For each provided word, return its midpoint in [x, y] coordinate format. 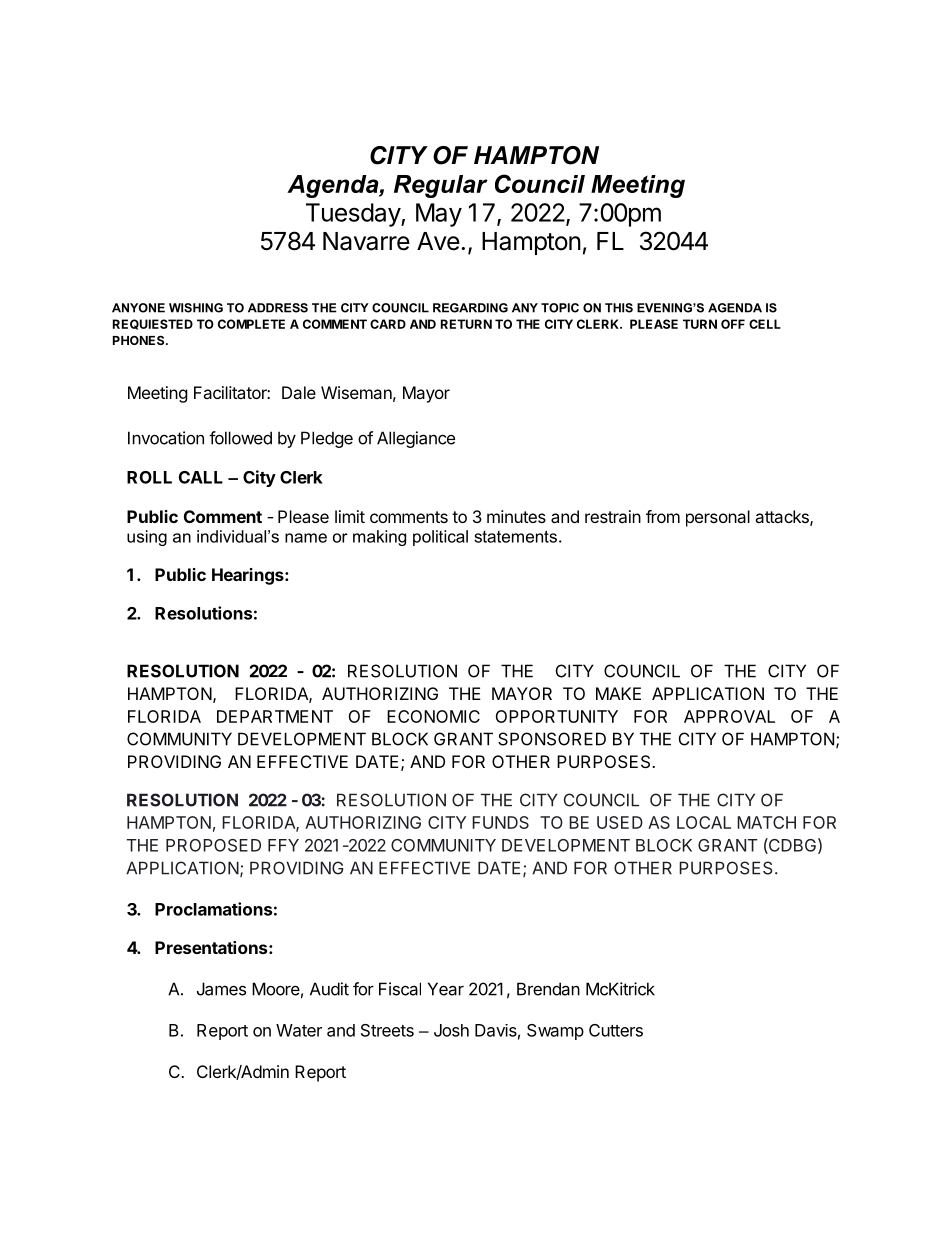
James [221, 989]
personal [718, 518]
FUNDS [500, 822]
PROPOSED [213, 845]
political [440, 538]
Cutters [616, 1030]
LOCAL [704, 822]
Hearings [249, 576]
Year [446, 989]
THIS [619, 308]
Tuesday [354, 215]
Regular [441, 186]
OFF [733, 324]
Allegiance [416, 439]
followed [240, 438]
